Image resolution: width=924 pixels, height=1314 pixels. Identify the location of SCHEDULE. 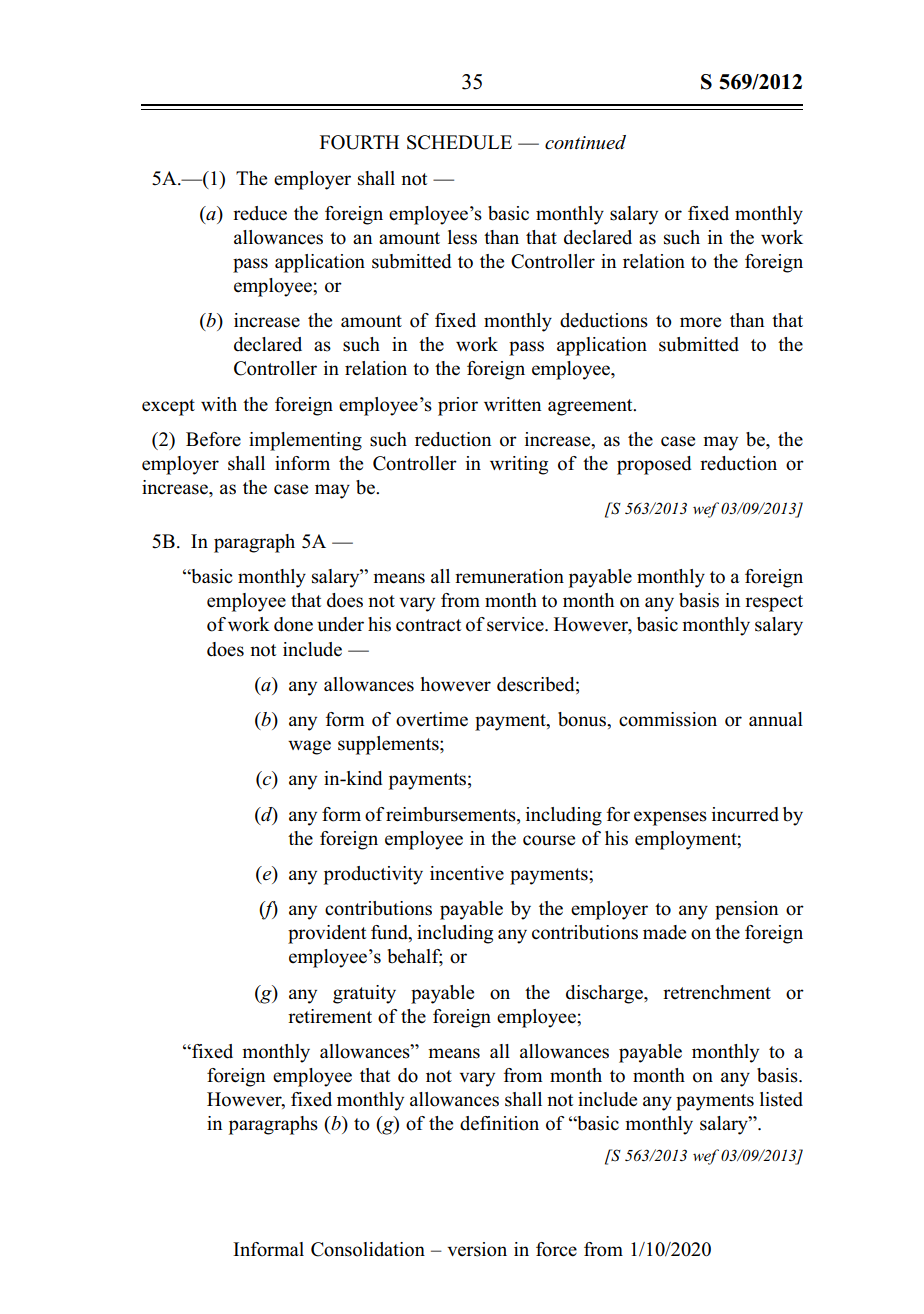
(459, 142).
